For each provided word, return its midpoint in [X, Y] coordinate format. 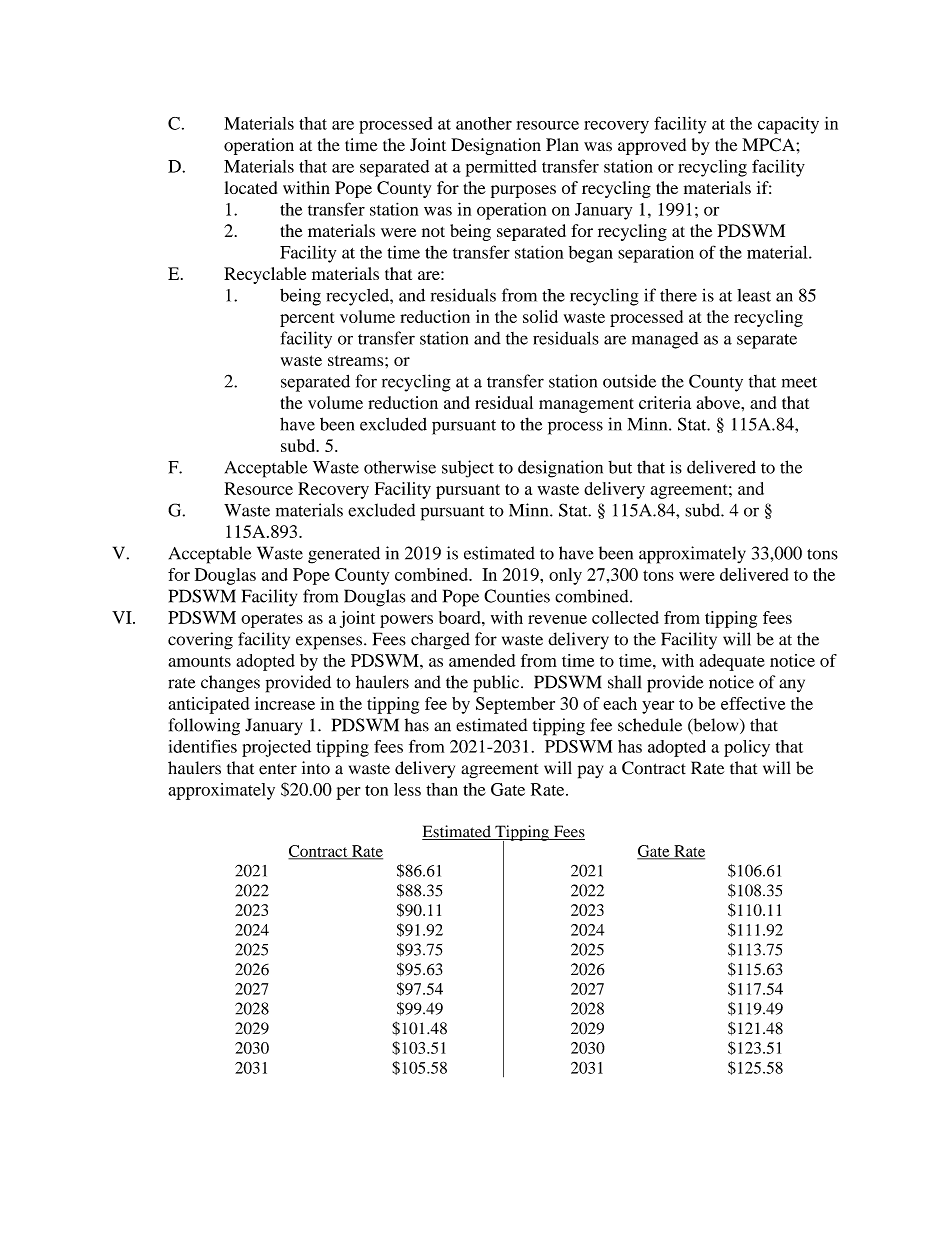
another [484, 123]
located [251, 187]
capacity [788, 125]
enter [278, 769]
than [442, 789]
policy [747, 748]
